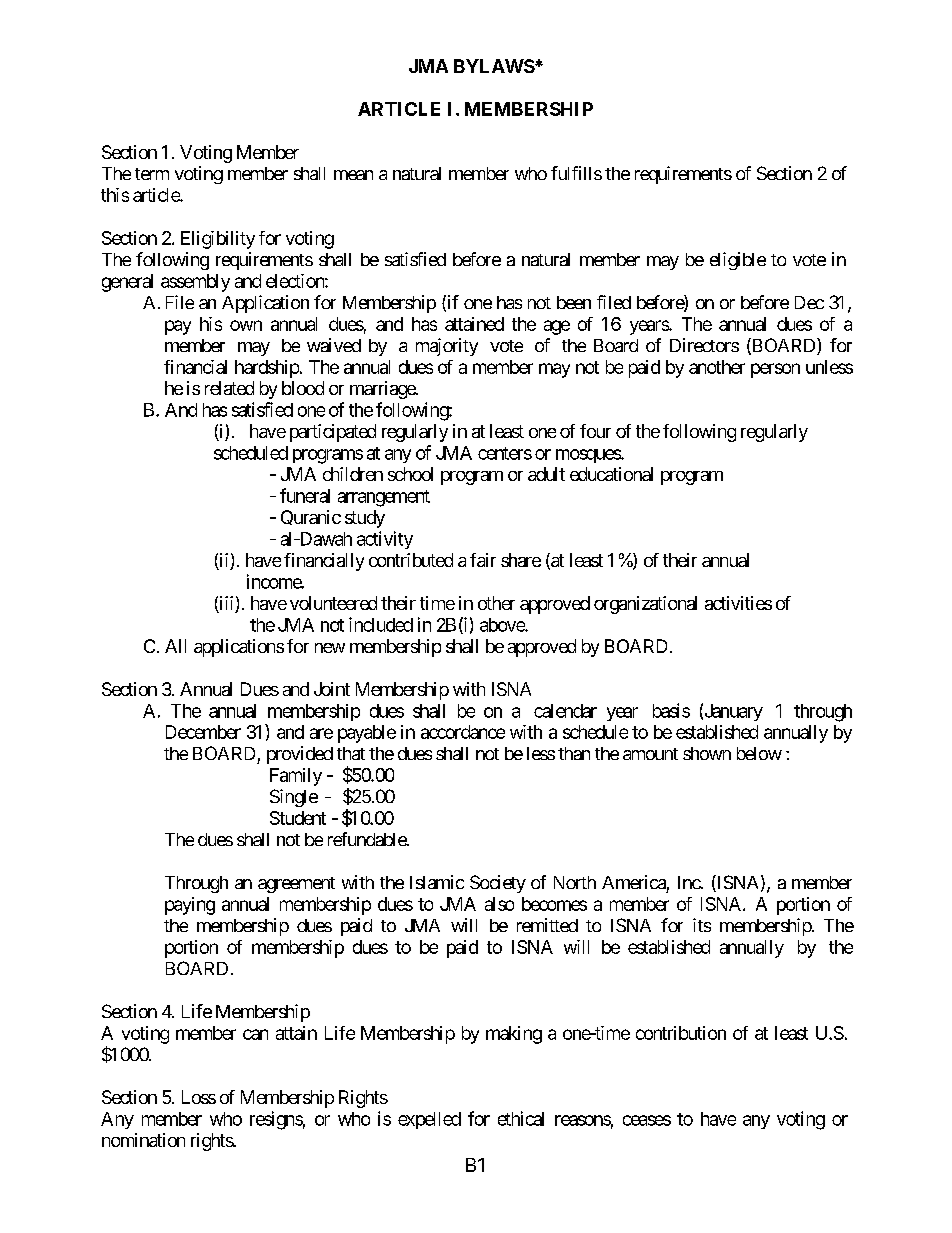 This page has width=952, height=1233. Describe the element at coordinates (645, 605) in the page. I see `organizational` at that location.
